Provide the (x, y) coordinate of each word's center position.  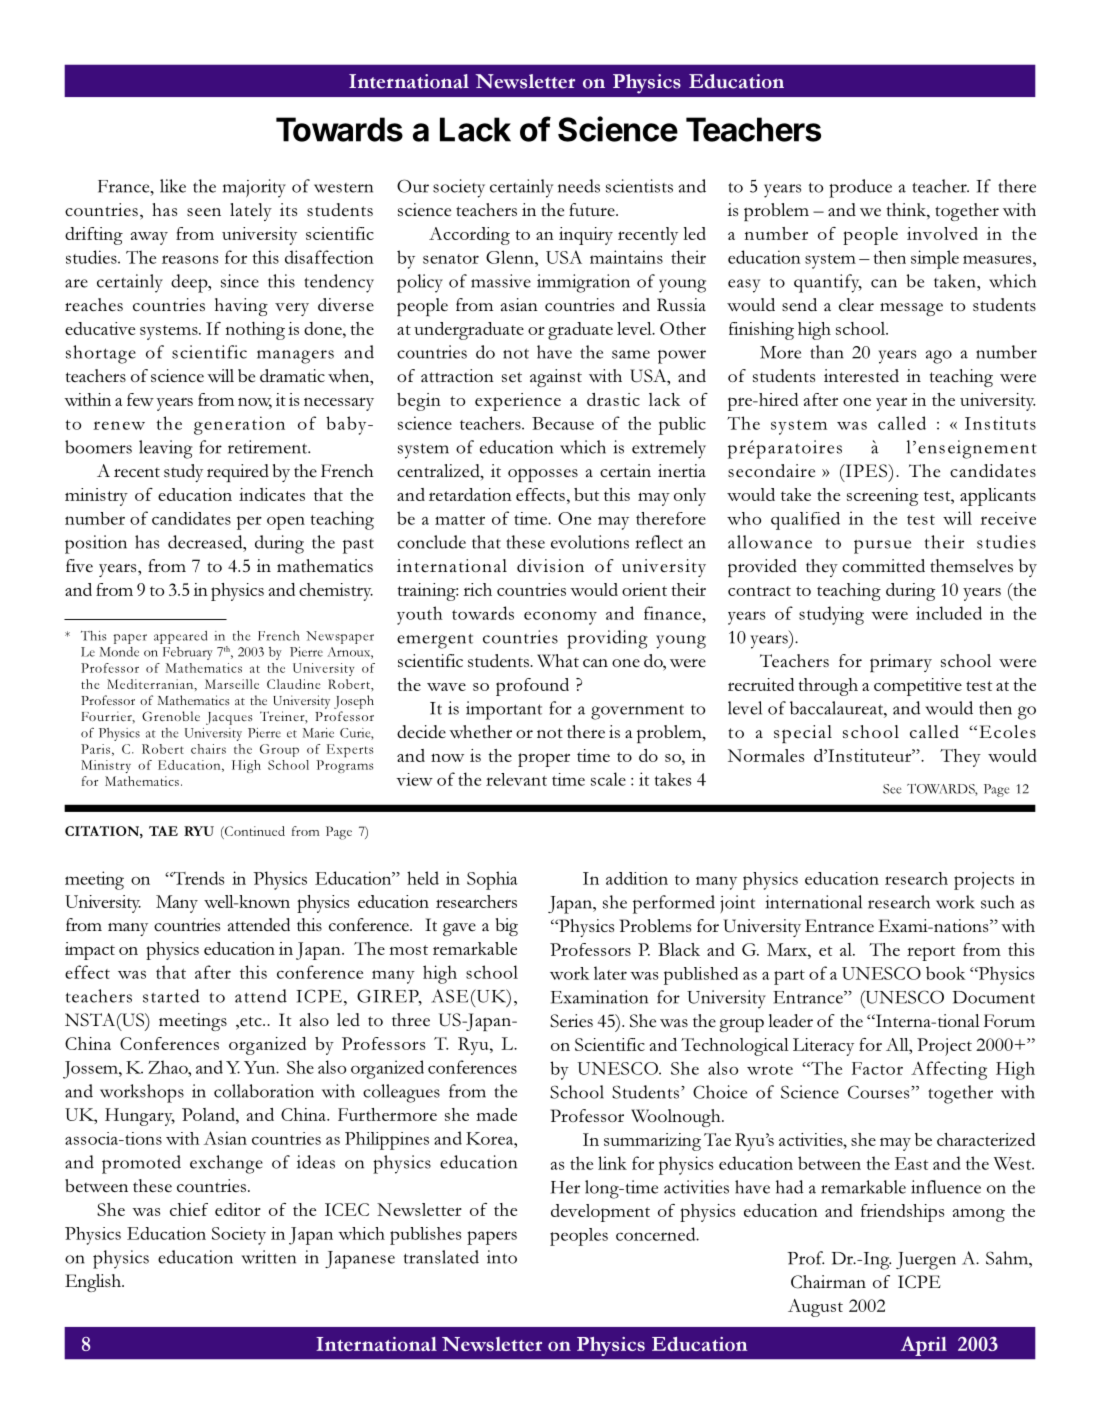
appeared (180, 637)
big (506, 927)
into (502, 1257)
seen (204, 212)
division (550, 565)
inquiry (586, 236)
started (171, 996)
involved (942, 233)
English (94, 1283)
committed (883, 566)
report (931, 953)
